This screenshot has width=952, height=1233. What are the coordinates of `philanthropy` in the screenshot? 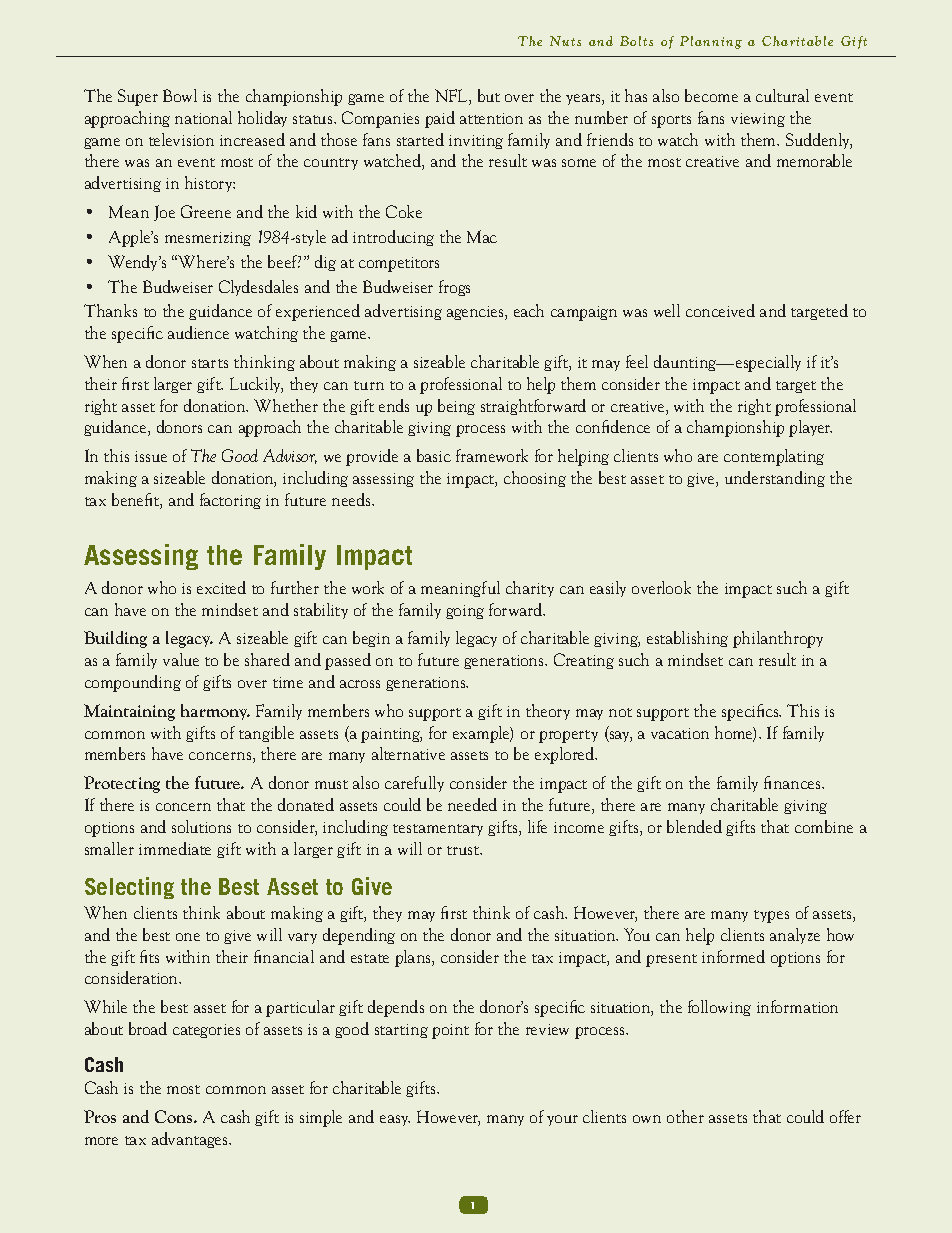 It's located at (778, 639).
